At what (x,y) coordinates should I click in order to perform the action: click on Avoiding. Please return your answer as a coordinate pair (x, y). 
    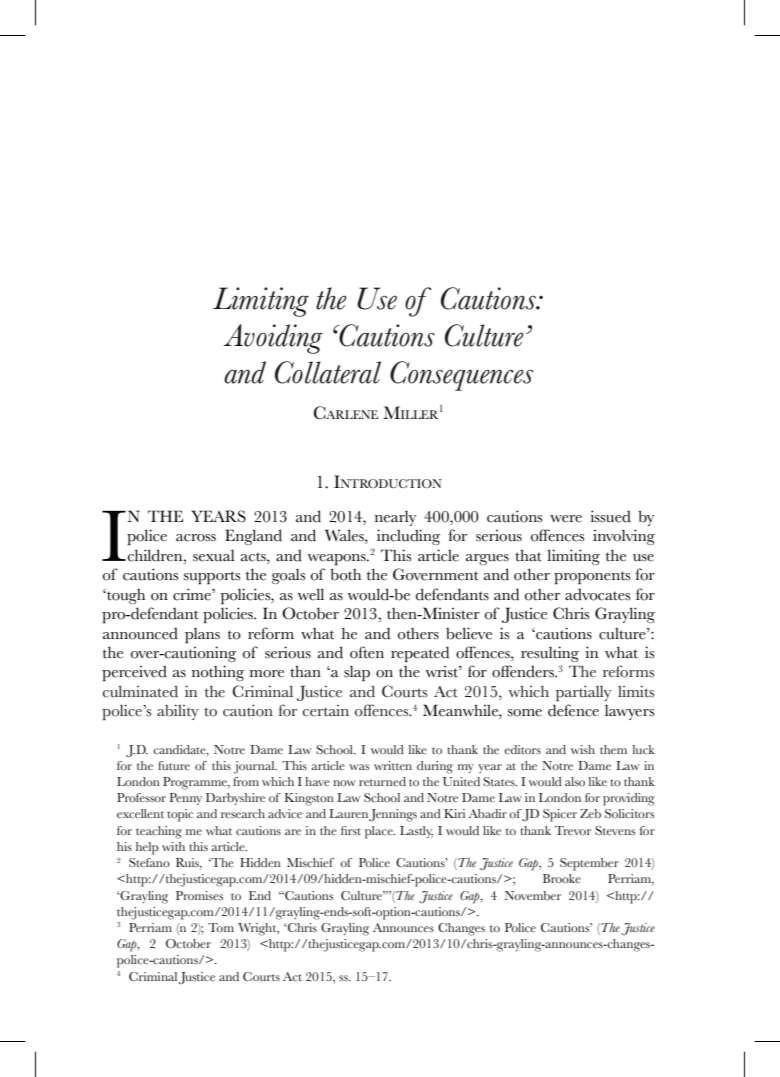
    Looking at the image, I should click on (272, 339).
